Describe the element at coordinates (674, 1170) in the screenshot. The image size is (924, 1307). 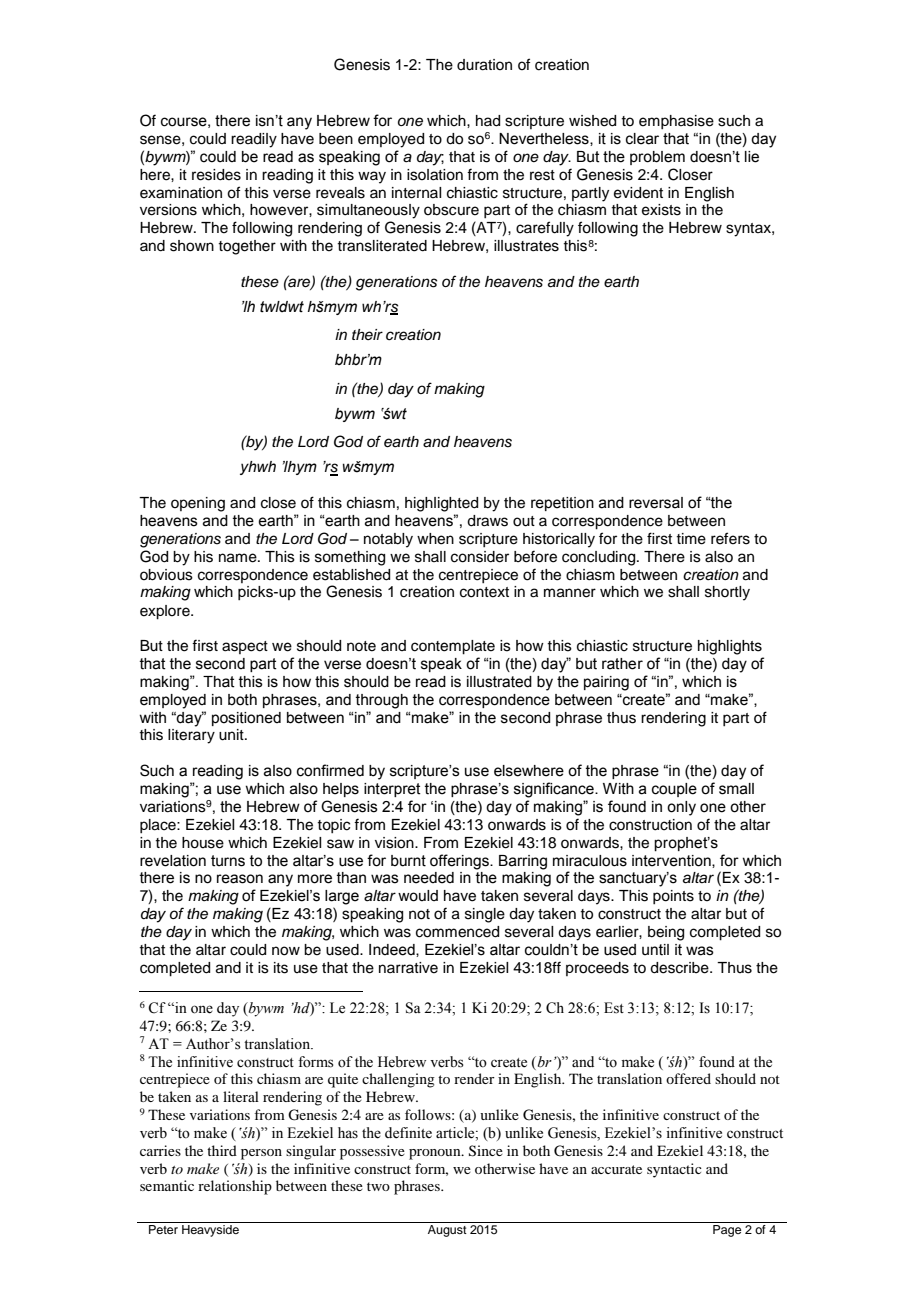
I see `syntactic` at that location.
